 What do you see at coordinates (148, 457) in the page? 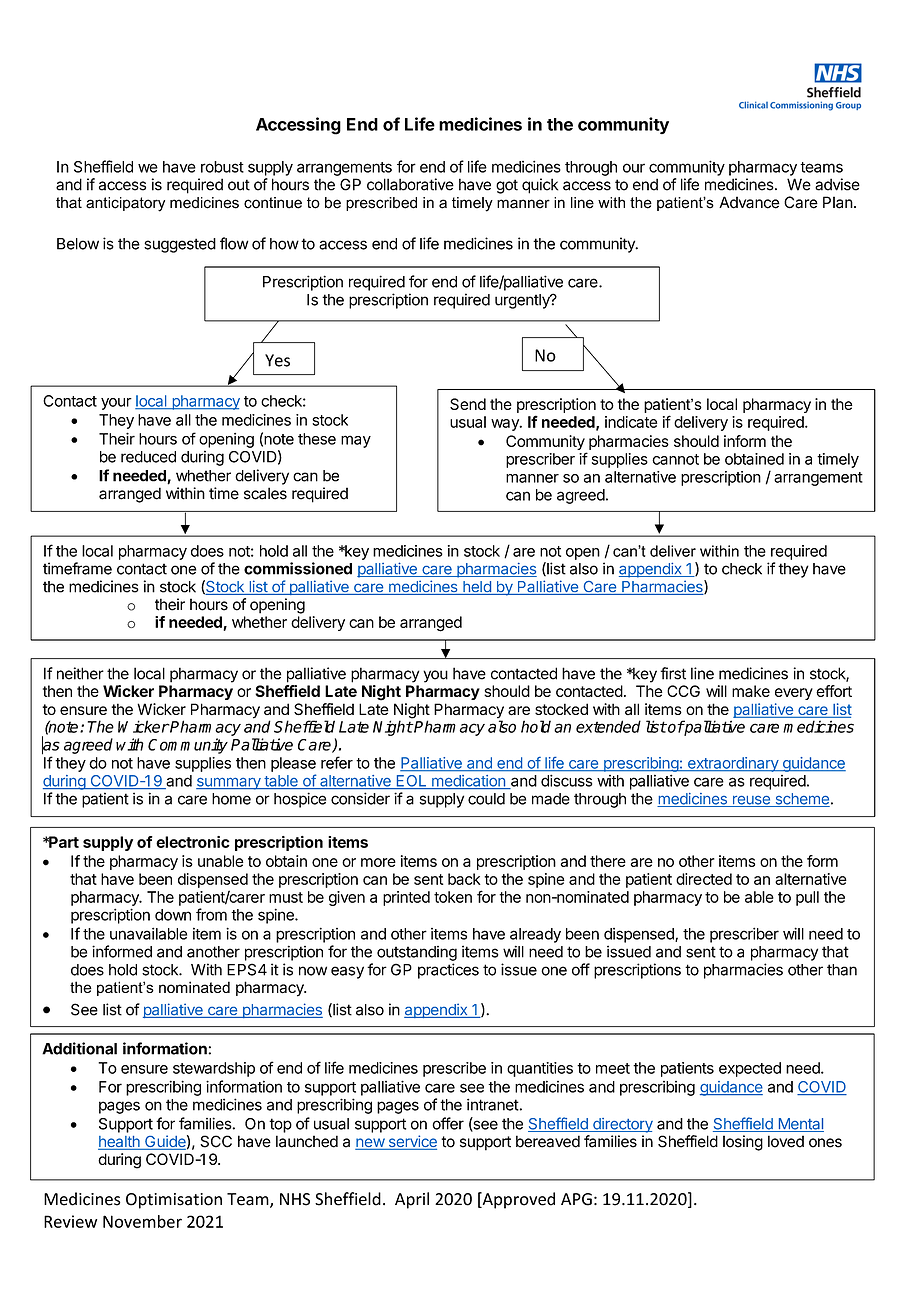
I see `reduced` at bounding box center [148, 457].
